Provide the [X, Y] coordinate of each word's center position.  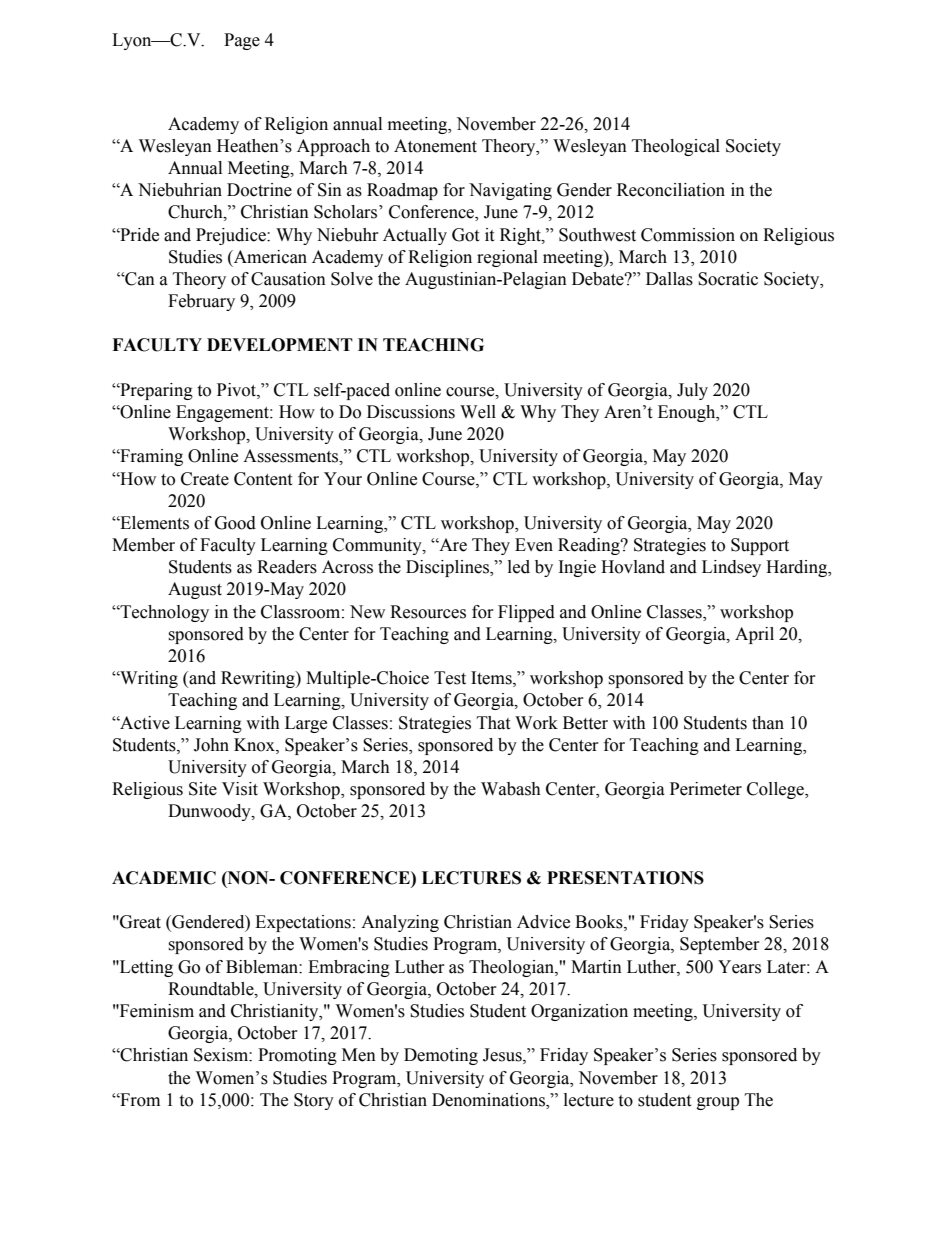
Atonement [435, 146]
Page [242, 41]
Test [450, 678]
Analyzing [400, 923]
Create [205, 479]
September [720, 945]
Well [478, 412]
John [211, 745]
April [754, 635]
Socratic [728, 279]
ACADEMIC [164, 878]
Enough [688, 413]
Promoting [297, 1056]
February [201, 302]
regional [507, 258]
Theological [676, 147]
